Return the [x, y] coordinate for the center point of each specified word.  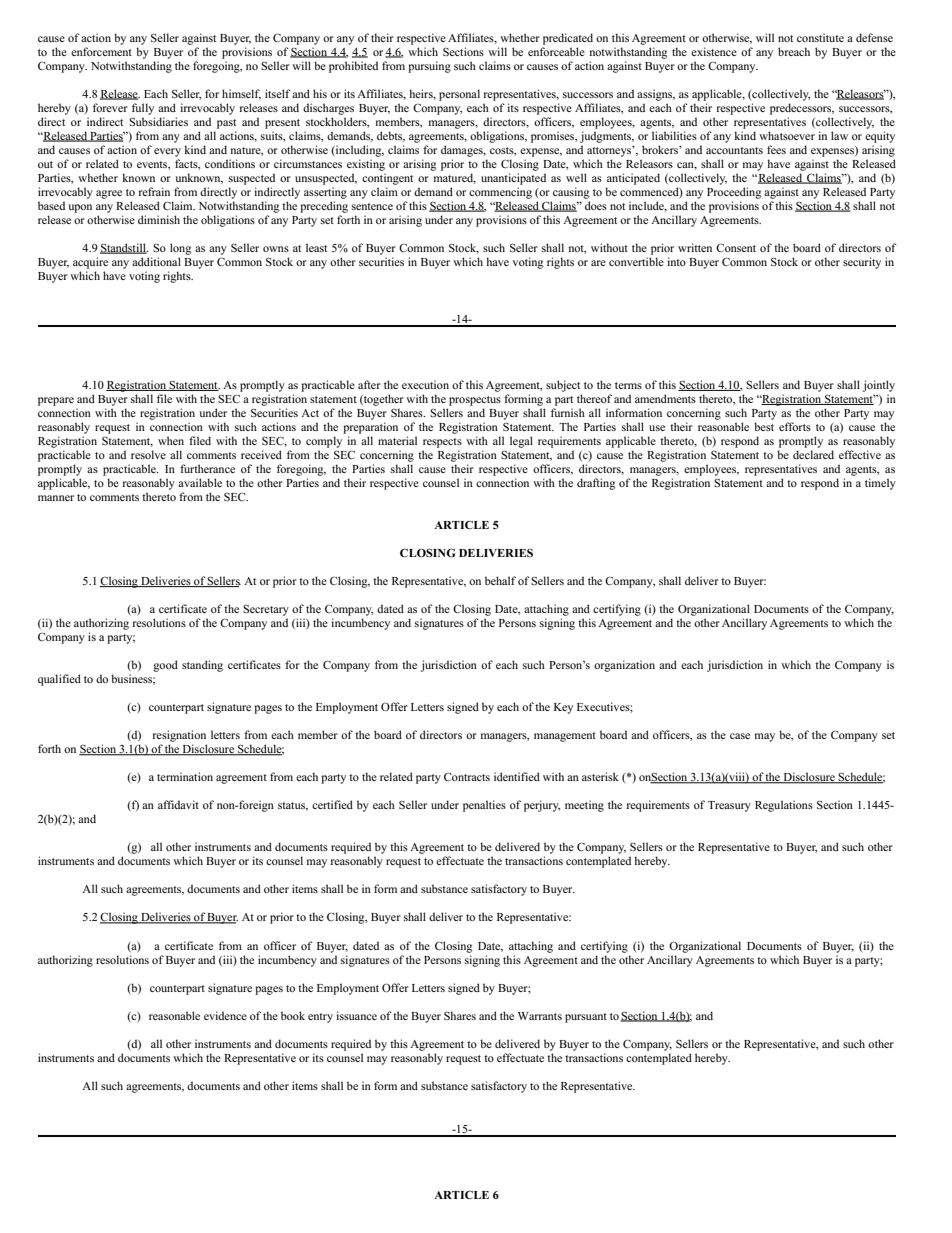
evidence [225, 1015]
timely [880, 484]
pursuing [429, 67]
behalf [500, 580]
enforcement [101, 51]
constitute [820, 37]
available [200, 482]
